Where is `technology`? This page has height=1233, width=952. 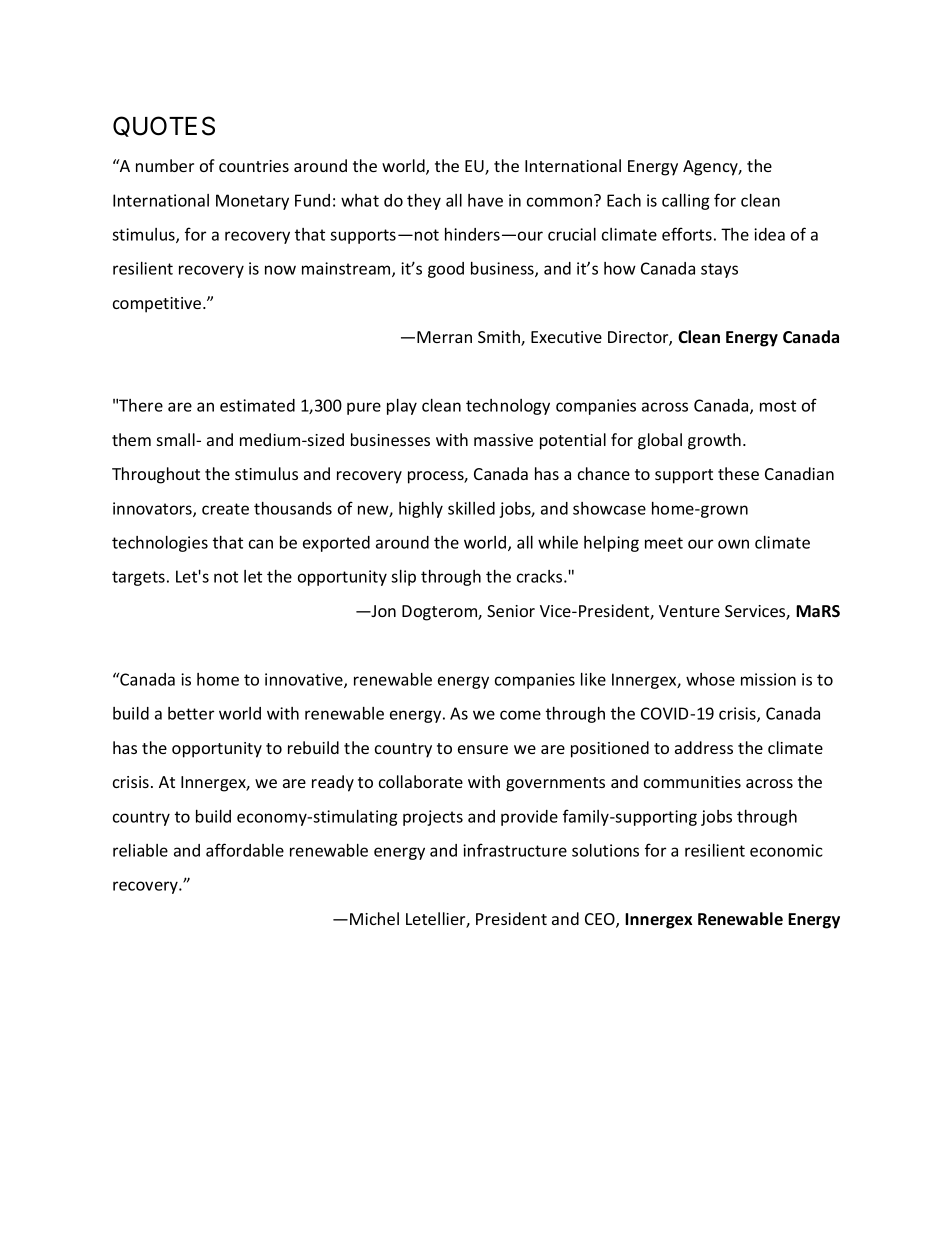
technology is located at coordinates (508, 407).
